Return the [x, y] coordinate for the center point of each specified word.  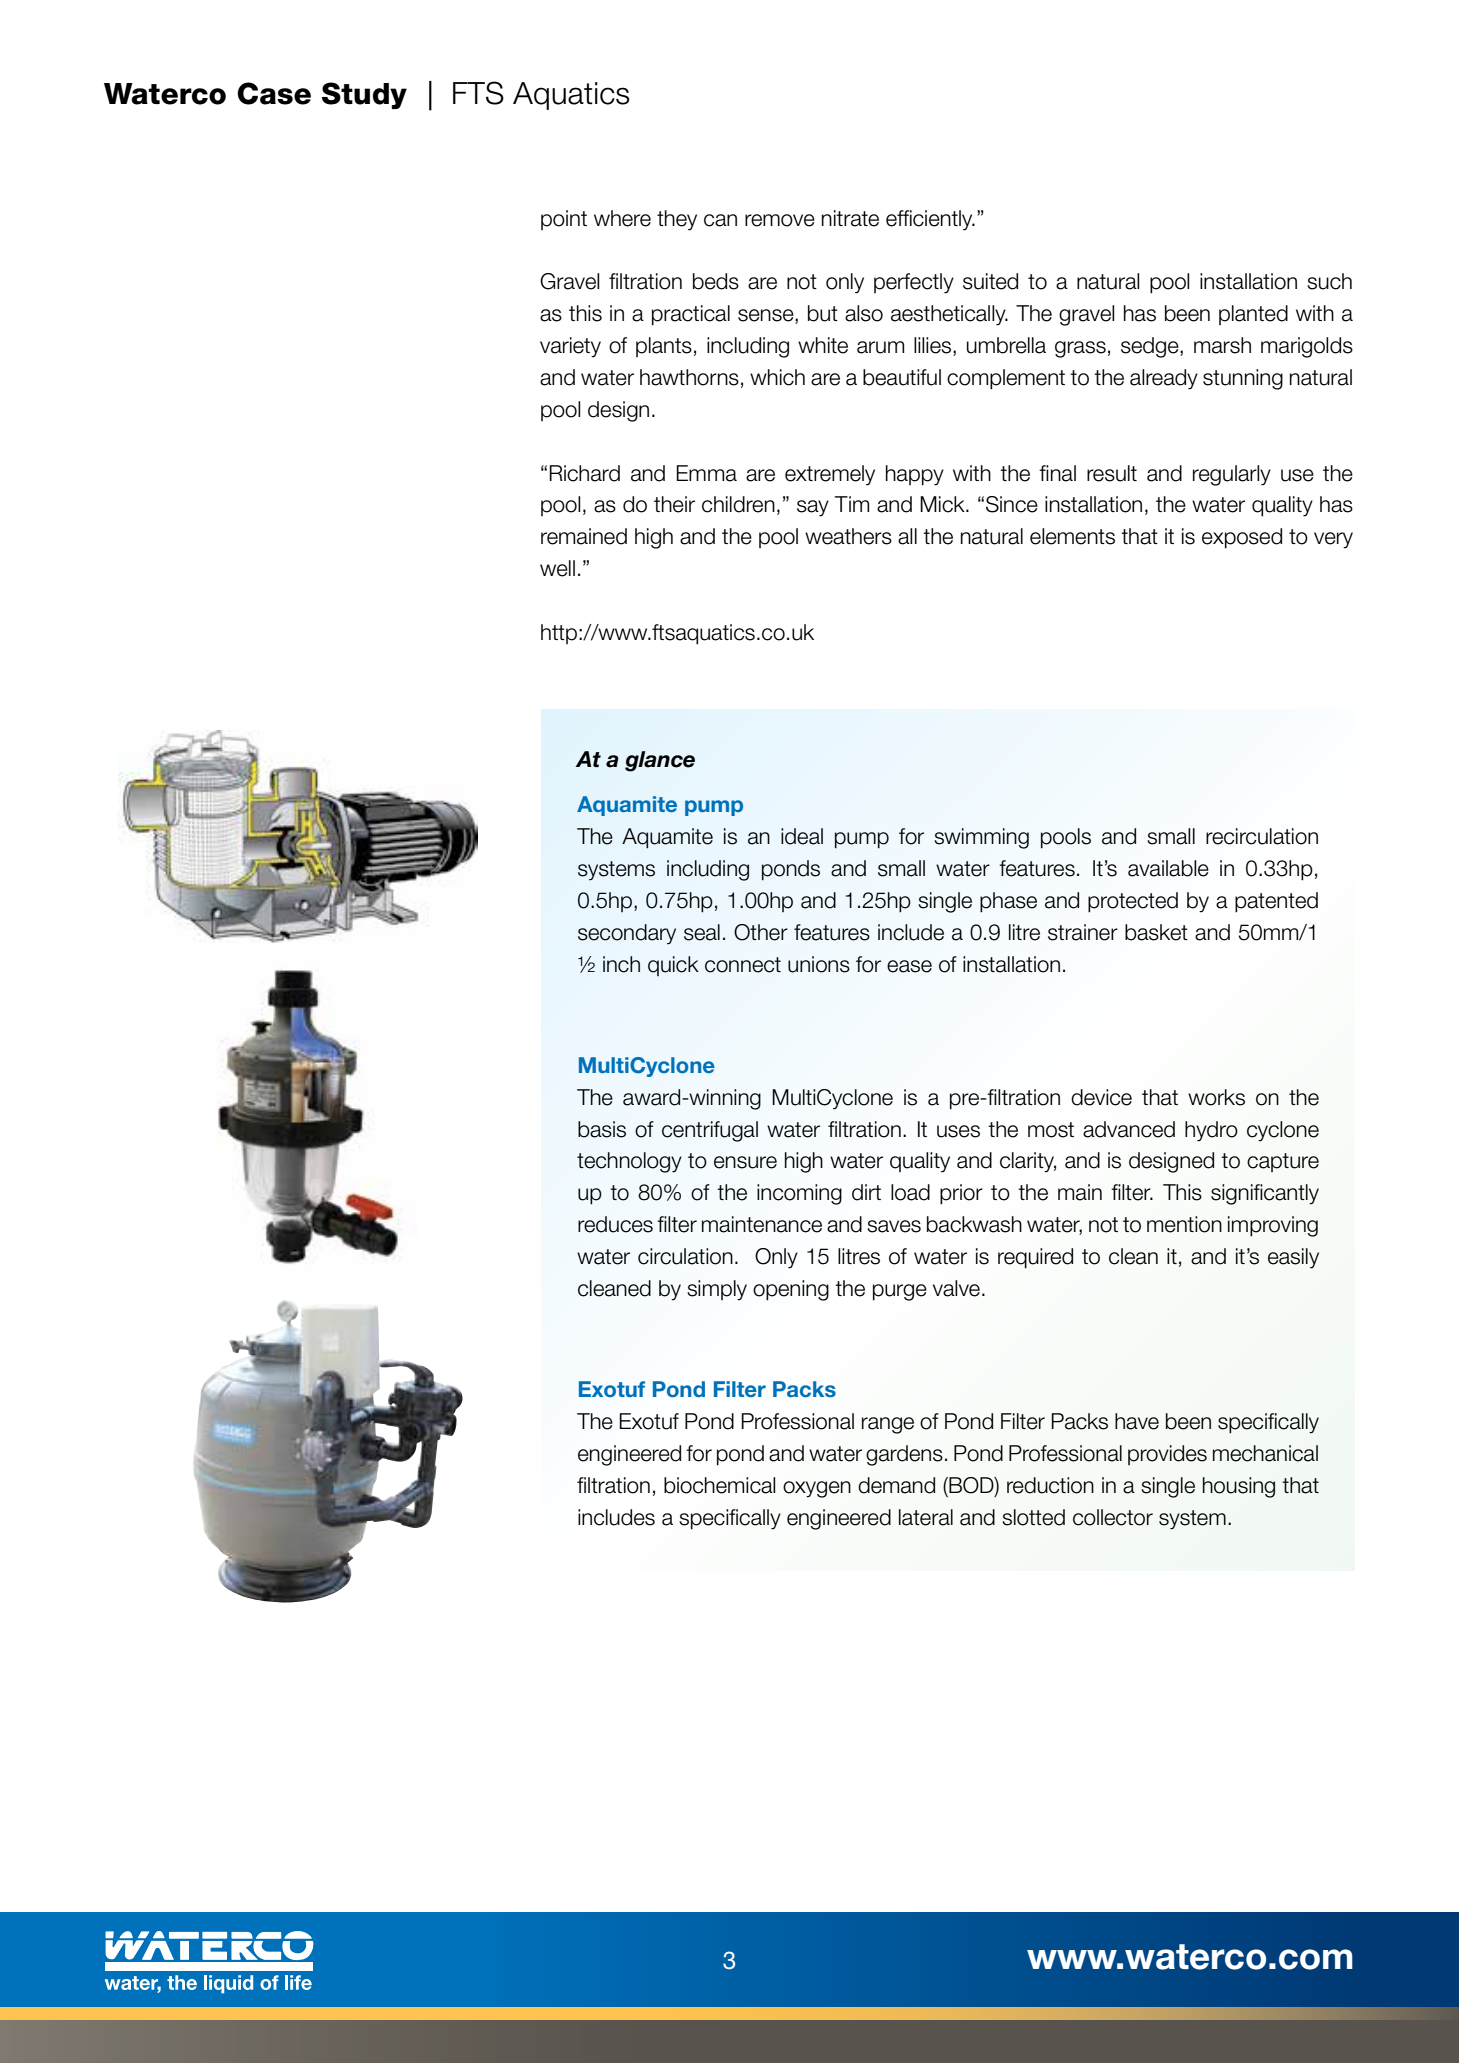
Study [364, 95]
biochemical [720, 1485]
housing [1239, 1487]
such [1329, 281]
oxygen [817, 1489]
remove [780, 220]
